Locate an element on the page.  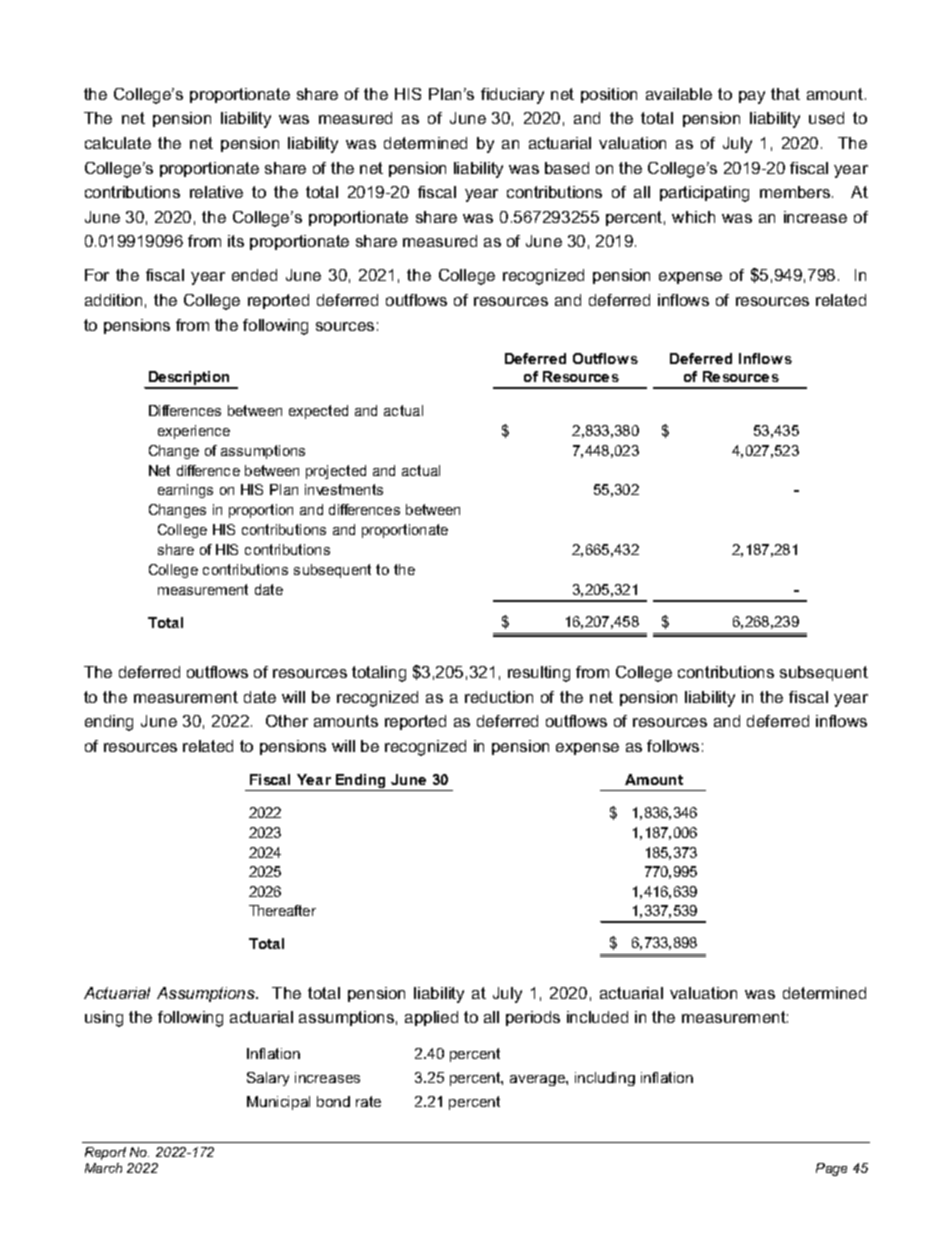
applied is located at coordinates (431, 1018).
